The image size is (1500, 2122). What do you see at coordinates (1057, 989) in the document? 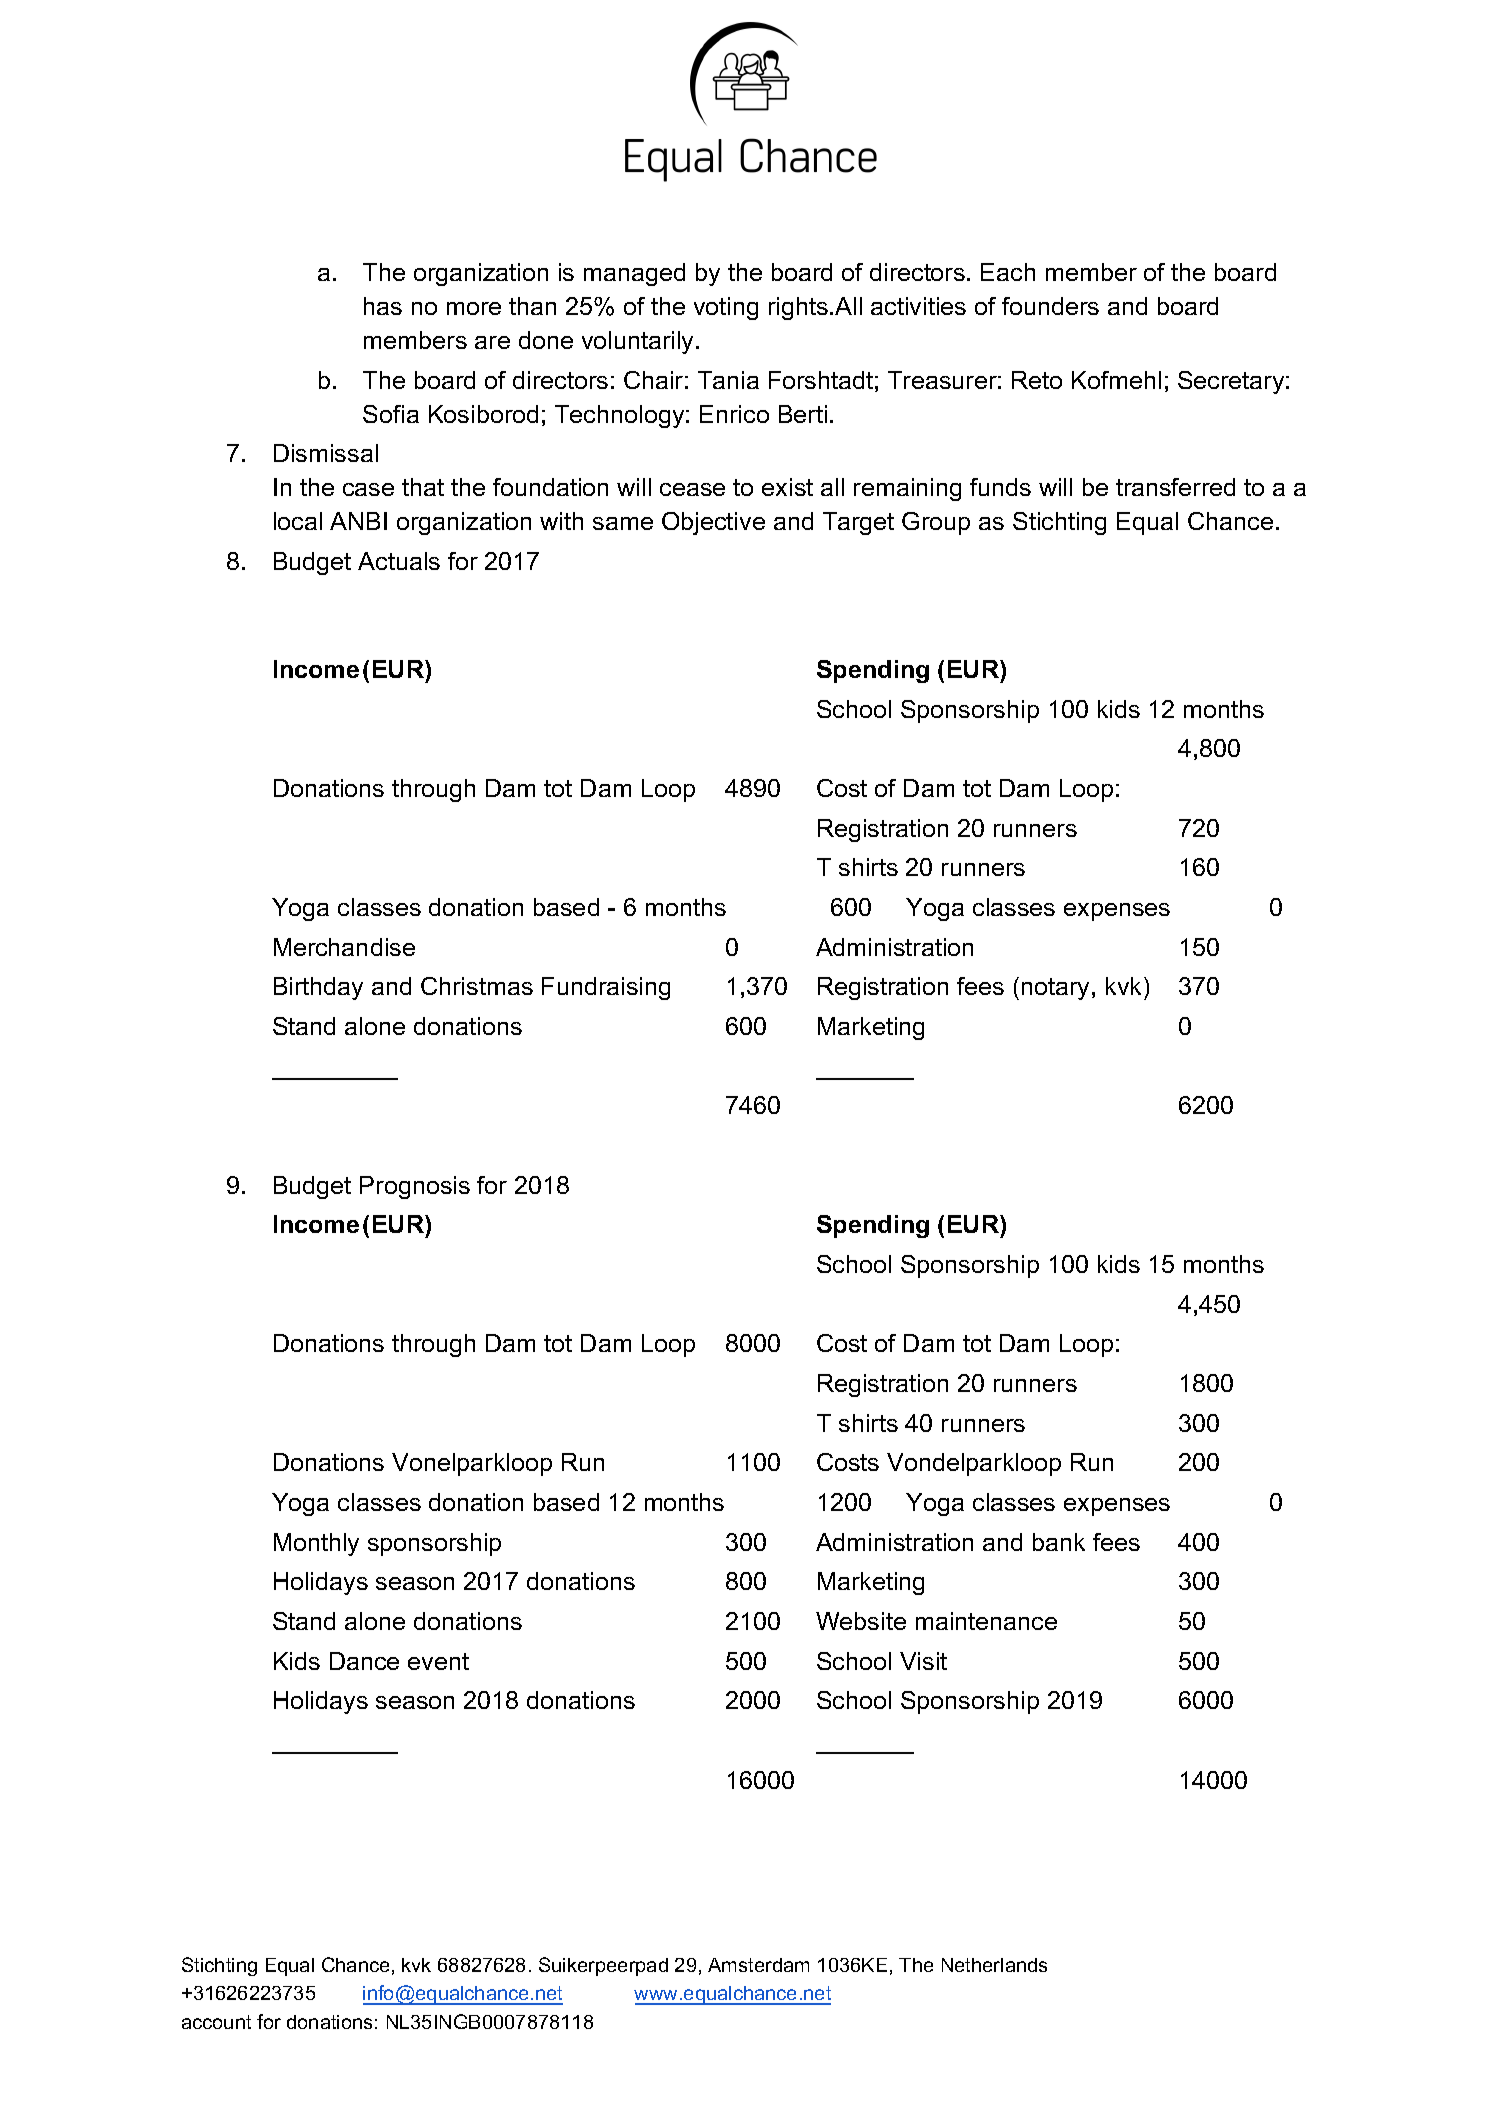
I see `notary` at bounding box center [1057, 989].
